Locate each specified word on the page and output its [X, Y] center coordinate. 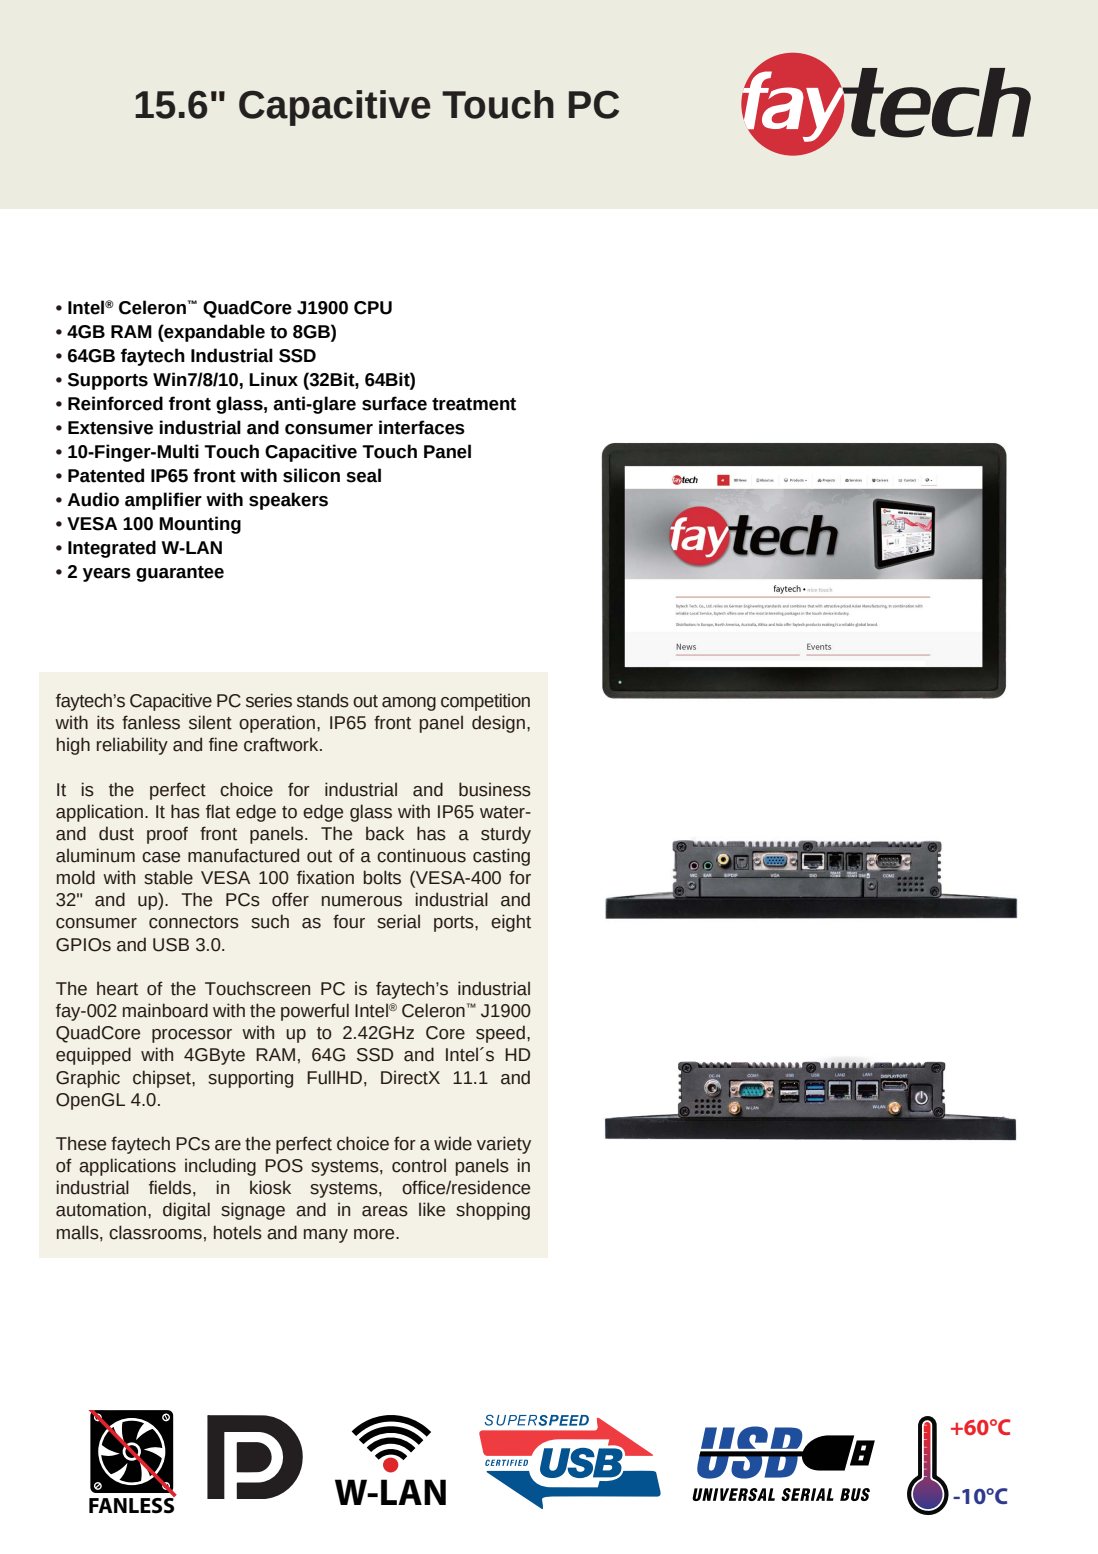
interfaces [422, 427]
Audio [93, 499]
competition [485, 702]
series [269, 700]
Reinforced [115, 403]
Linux [273, 379]
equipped [93, 1056]
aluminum [95, 855]
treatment [474, 404]
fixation [325, 877]
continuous [421, 855]
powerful [315, 1012]
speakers [288, 501]
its [105, 722]
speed [500, 1034]
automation [101, 1209]
